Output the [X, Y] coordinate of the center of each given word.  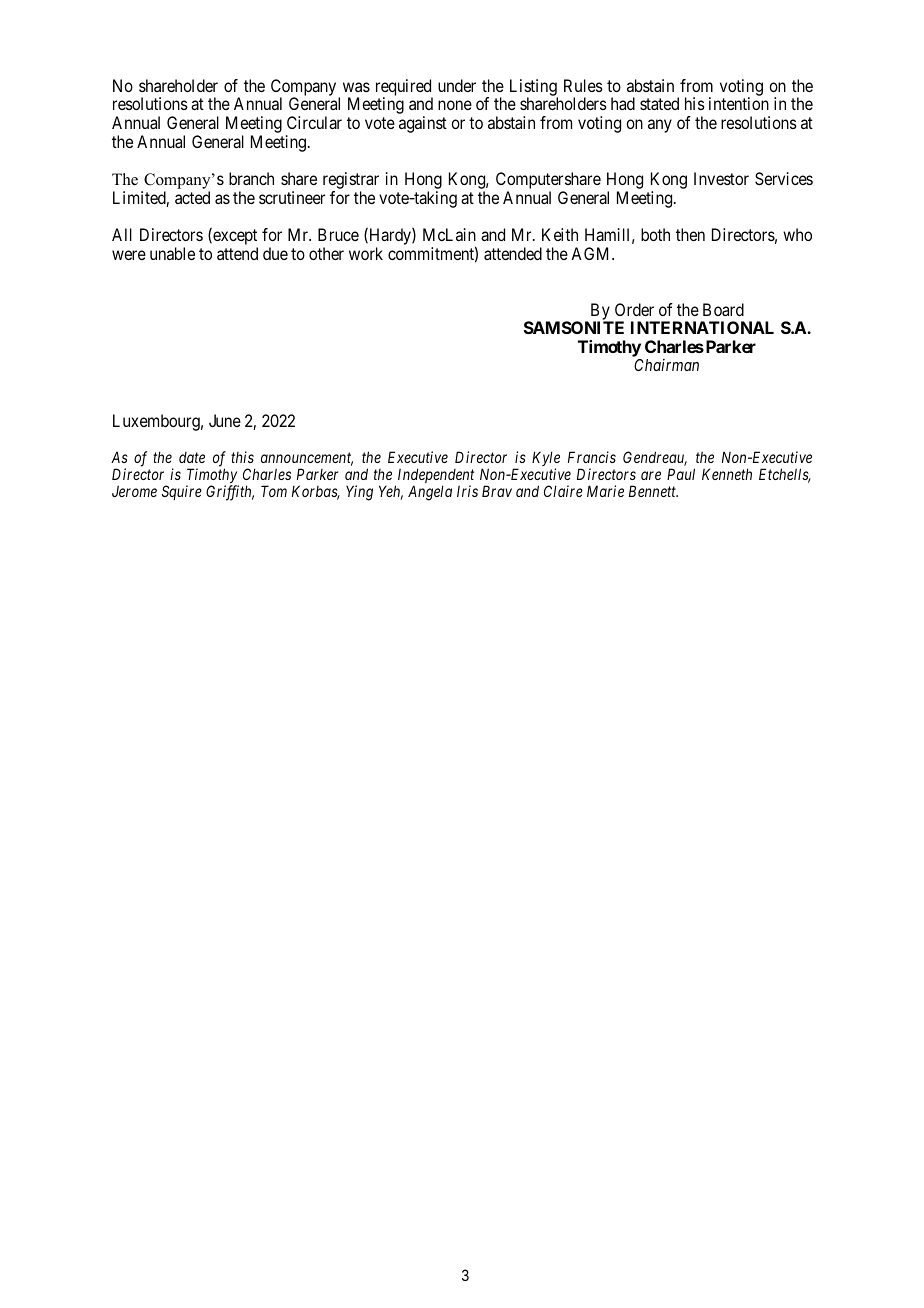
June [225, 420]
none [455, 105]
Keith [560, 234]
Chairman [666, 365]
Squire [182, 492]
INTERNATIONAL [702, 327]
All [122, 234]
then [690, 234]
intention [739, 103]
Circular [314, 122]
